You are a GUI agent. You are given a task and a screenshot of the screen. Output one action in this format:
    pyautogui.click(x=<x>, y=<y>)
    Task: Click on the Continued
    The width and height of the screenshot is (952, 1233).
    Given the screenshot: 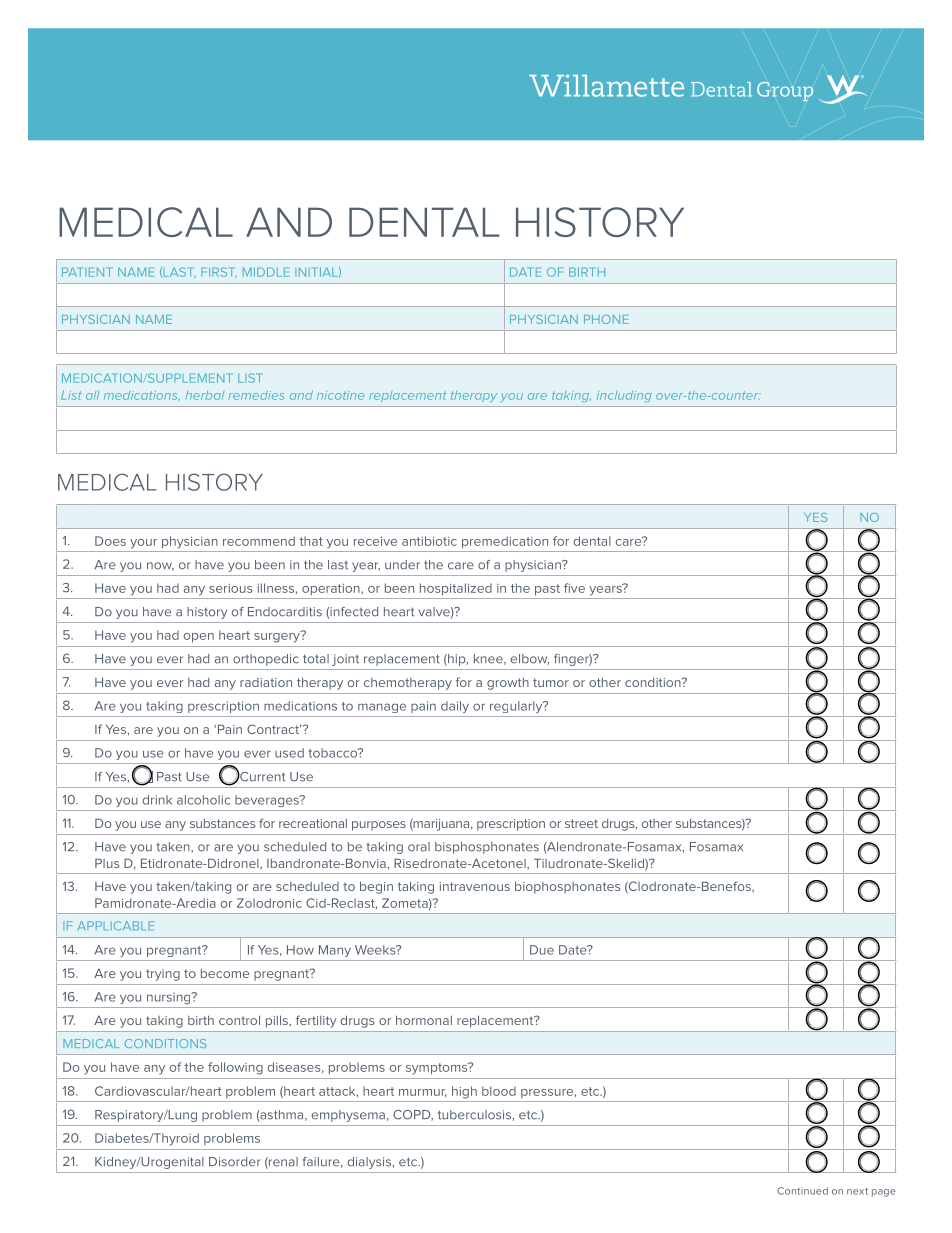 What is the action you would take?
    pyautogui.click(x=802, y=1191)
